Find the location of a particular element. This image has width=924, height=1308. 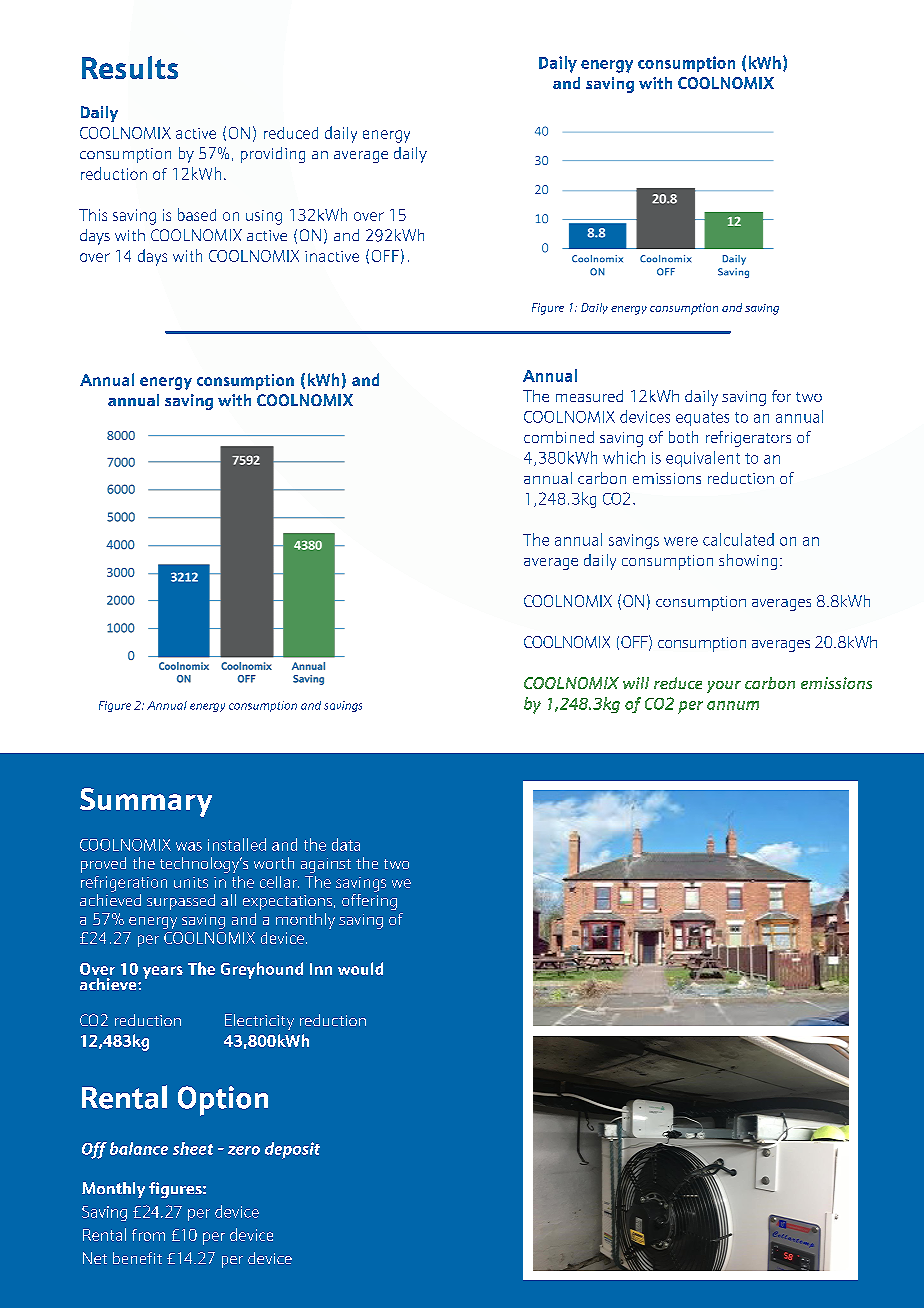

from is located at coordinates (148, 1235).
